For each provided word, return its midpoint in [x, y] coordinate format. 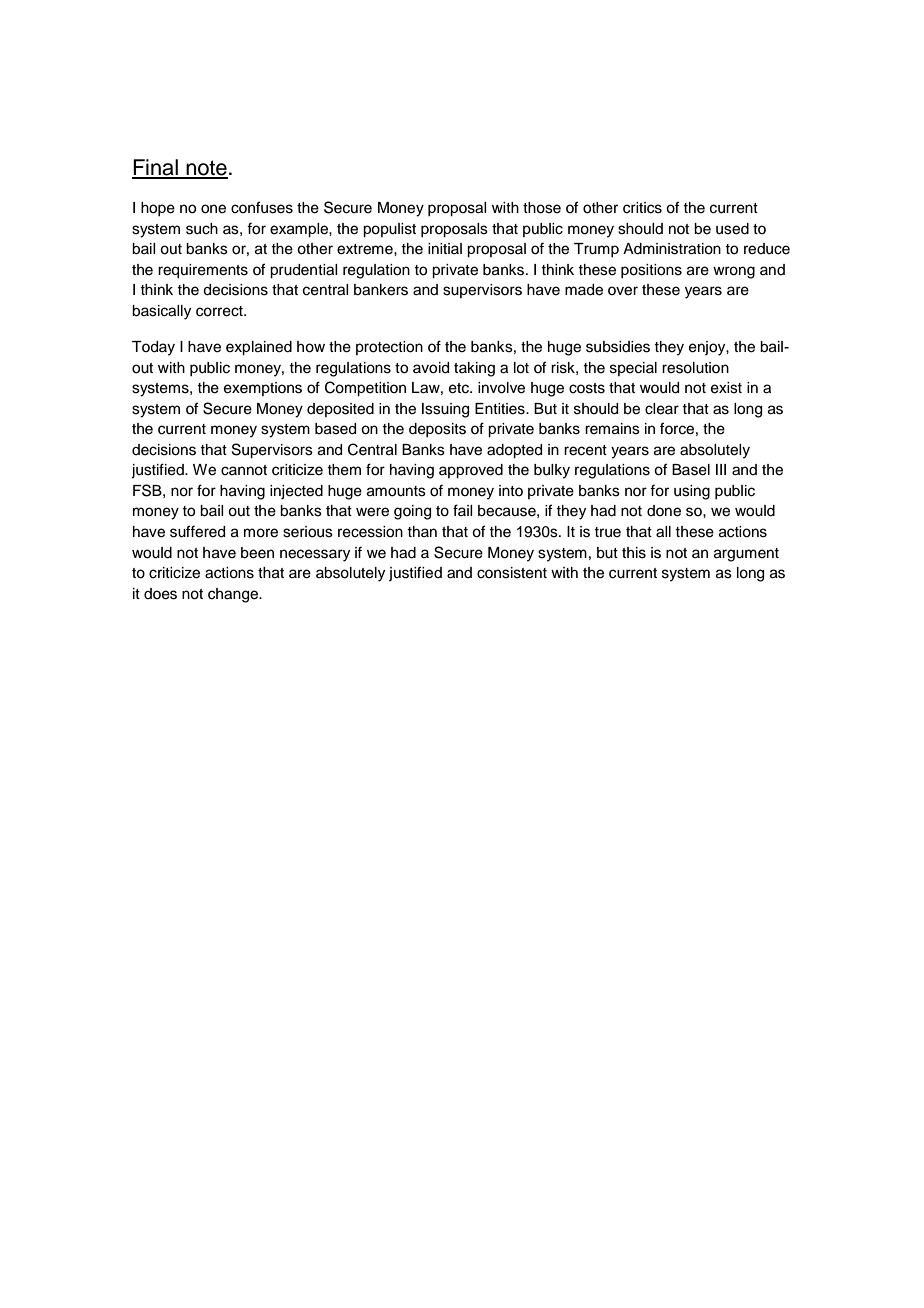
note [206, 169]
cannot [244, 470]
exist [726, 388]
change [234, 595]
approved [471, 471]
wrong [734, 272]
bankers [381, 290]
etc [460, 388]
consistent [512, 573]
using [692, 492]
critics [642, 208]
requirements [203, 271]
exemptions [263, 389]
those [542, 208]
